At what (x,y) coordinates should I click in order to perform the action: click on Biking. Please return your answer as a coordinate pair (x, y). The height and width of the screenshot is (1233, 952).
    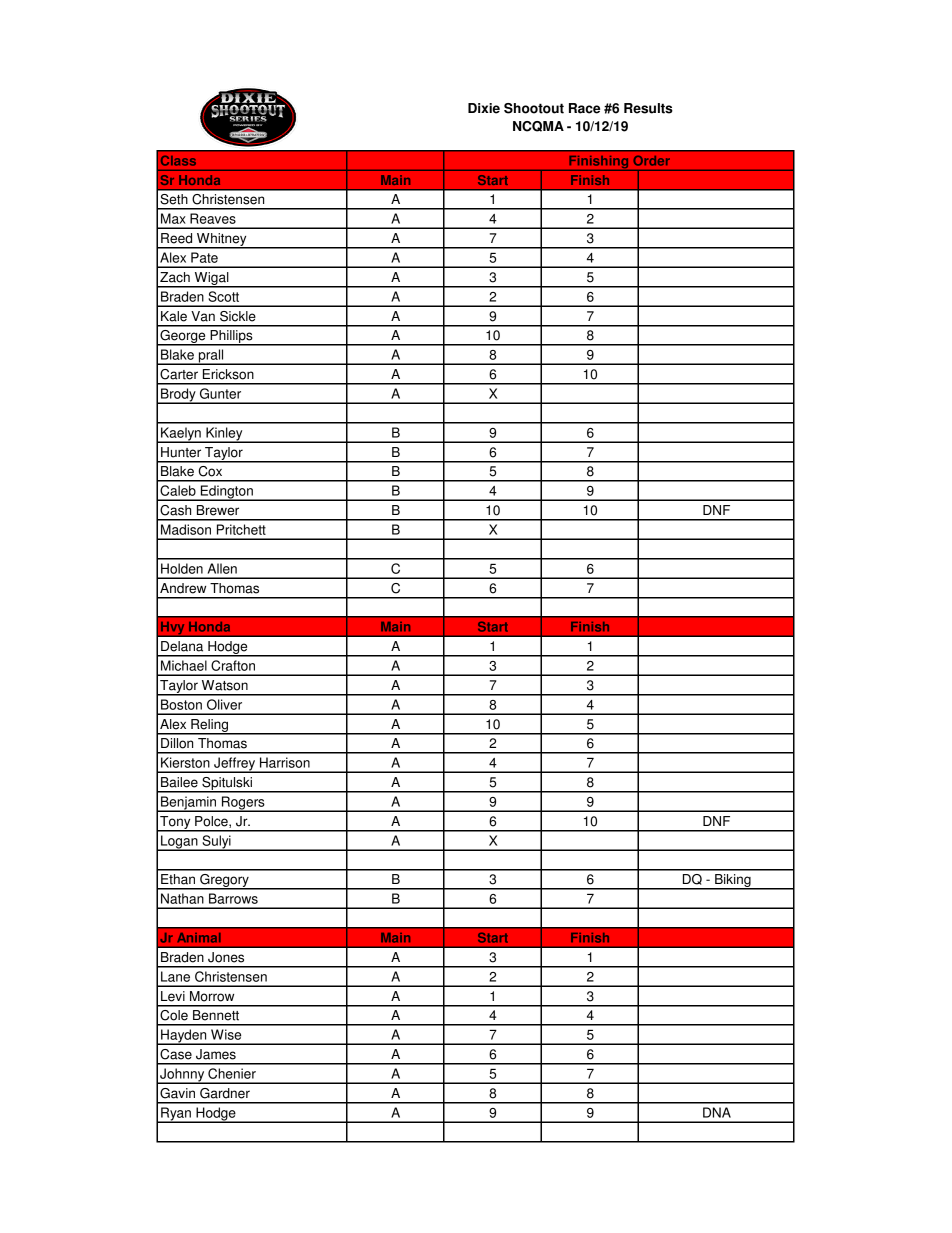
    Looking at the image, I should click on (733, 882).
